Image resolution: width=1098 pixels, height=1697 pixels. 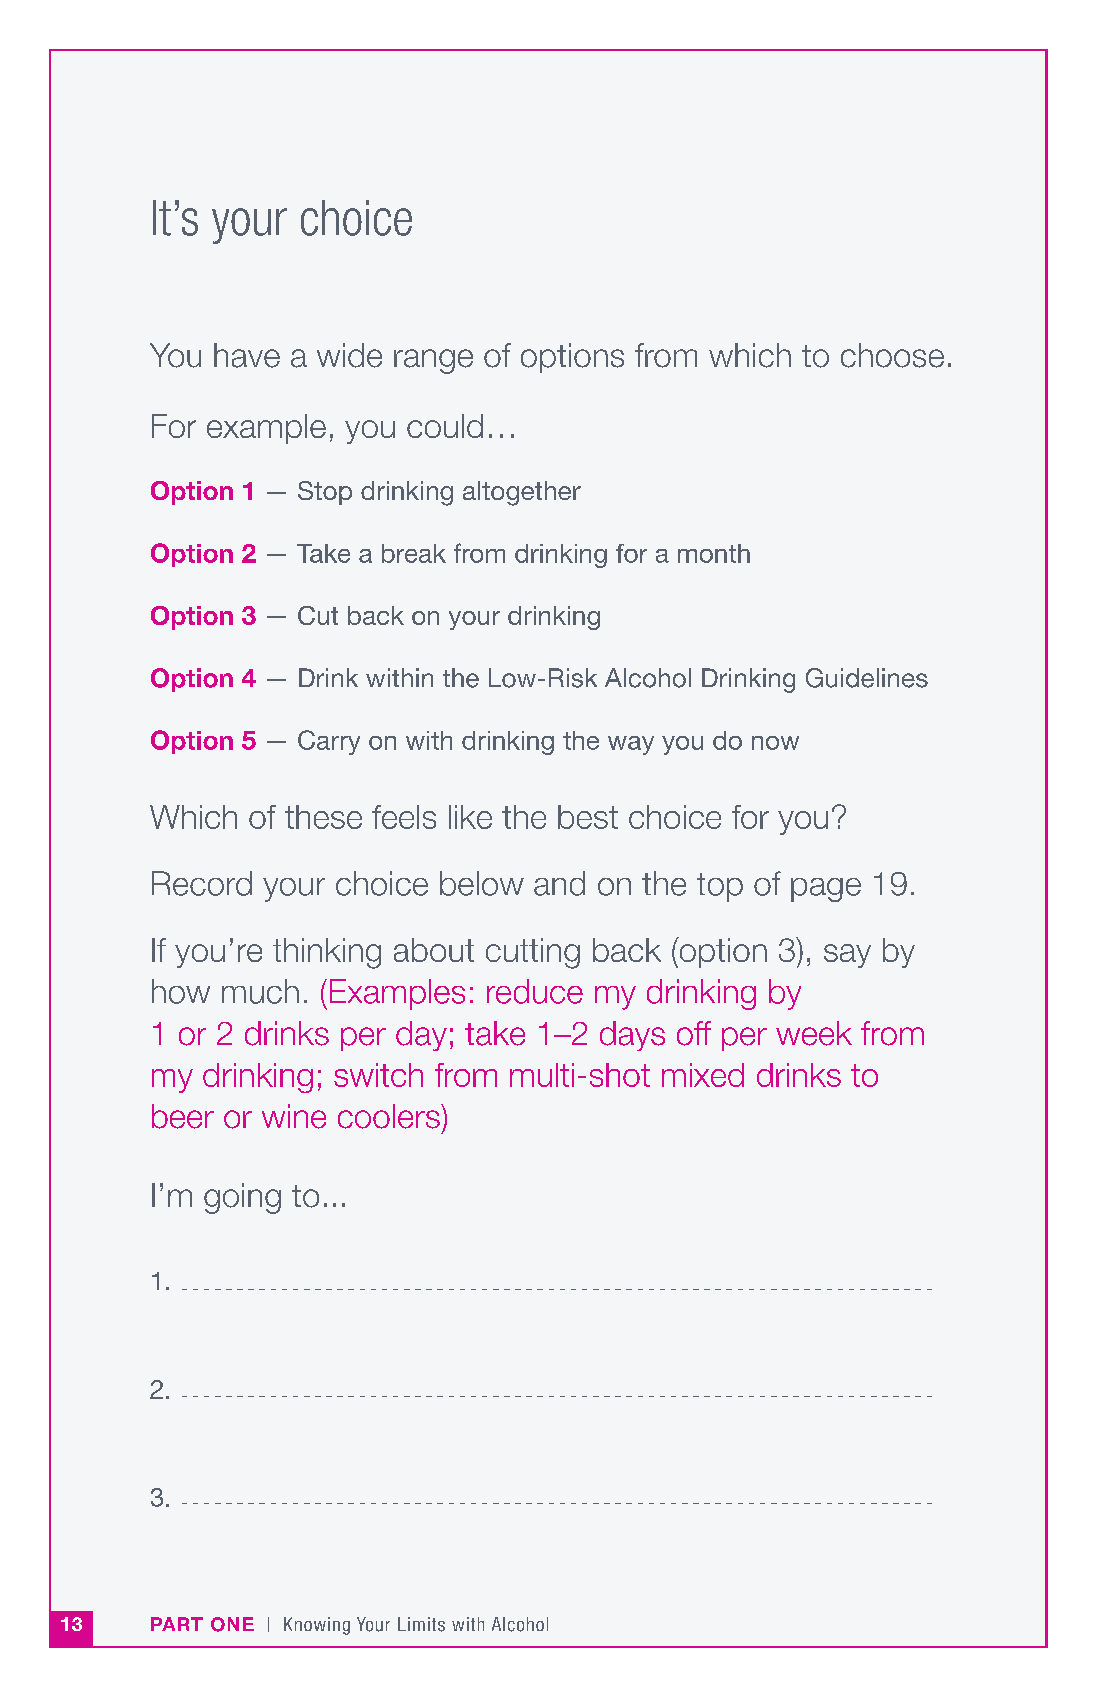 I want to click on much, so click(x=260, y=991).
